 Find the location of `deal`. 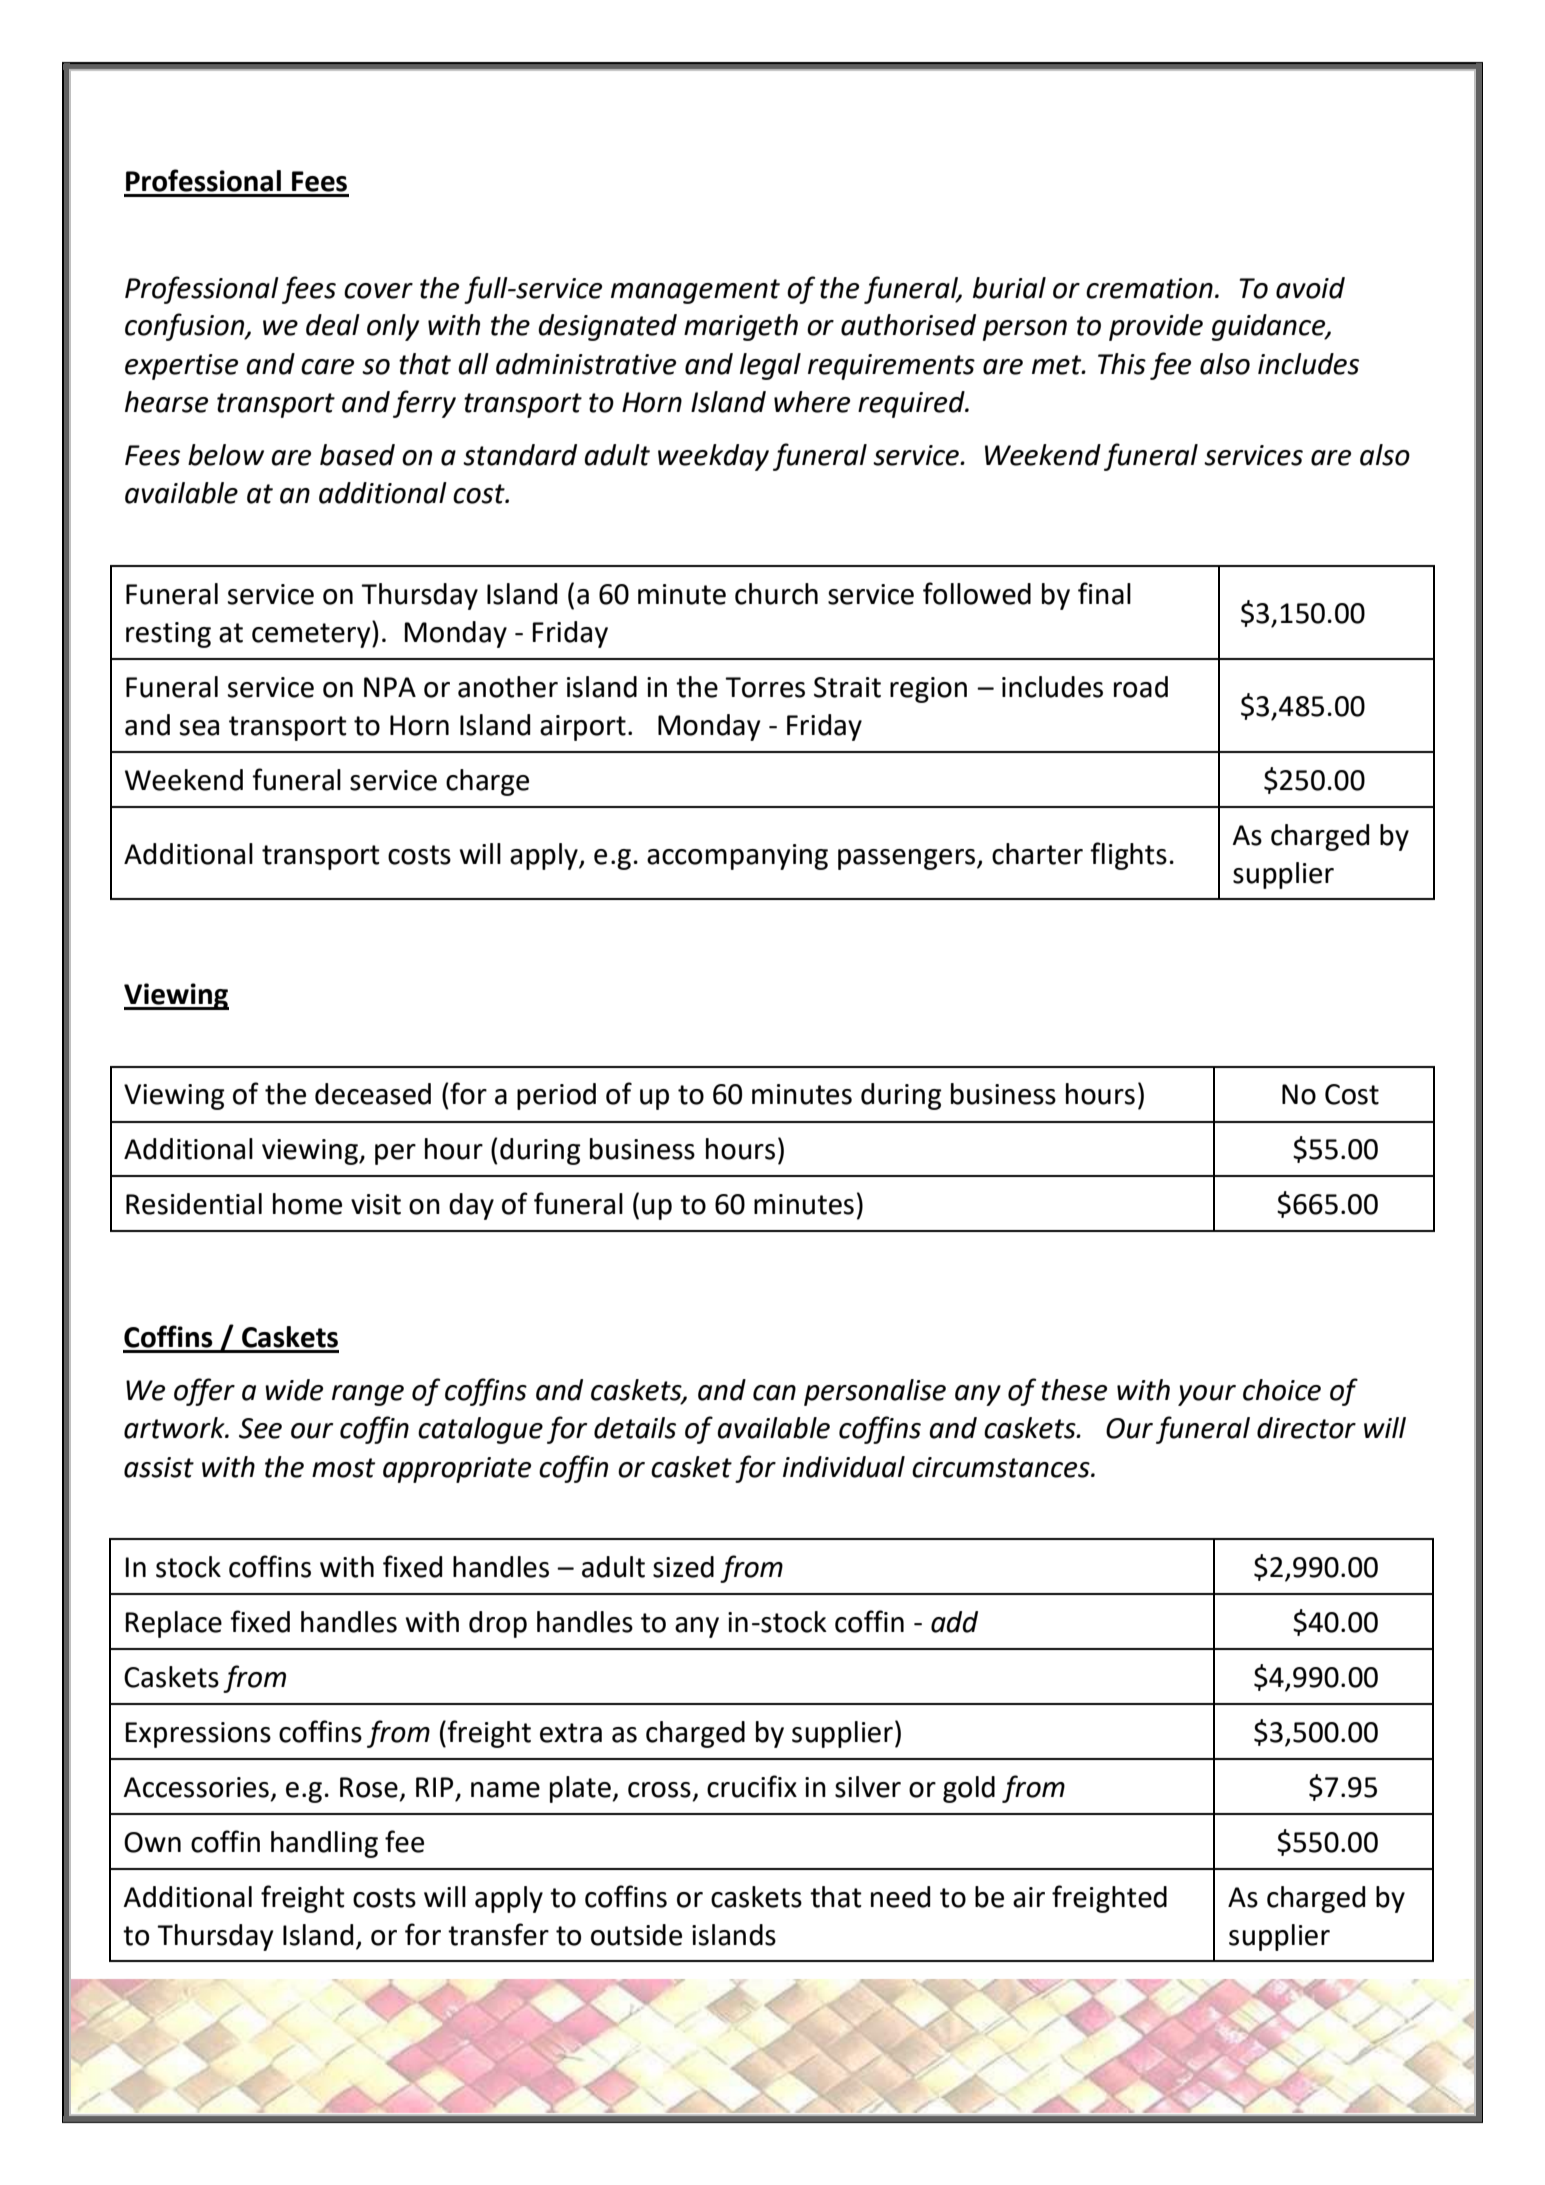

deal is located at coordinates (333, 325).
